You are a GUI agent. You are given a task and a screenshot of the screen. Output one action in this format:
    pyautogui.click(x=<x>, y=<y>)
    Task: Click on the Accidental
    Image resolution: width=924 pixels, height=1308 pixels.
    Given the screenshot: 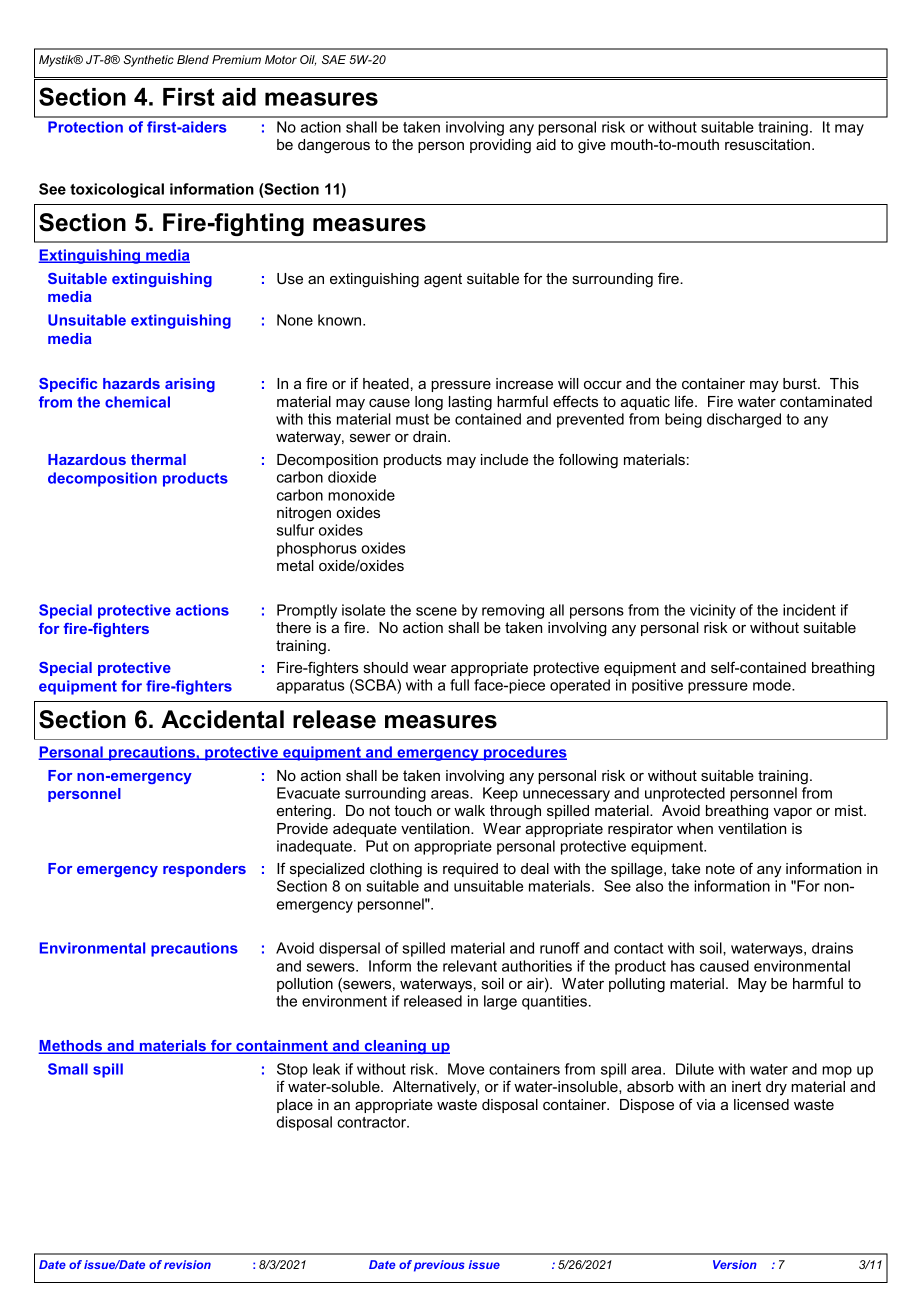 What is the action you would take?
    pyautogui.click(x=222, y=719)
